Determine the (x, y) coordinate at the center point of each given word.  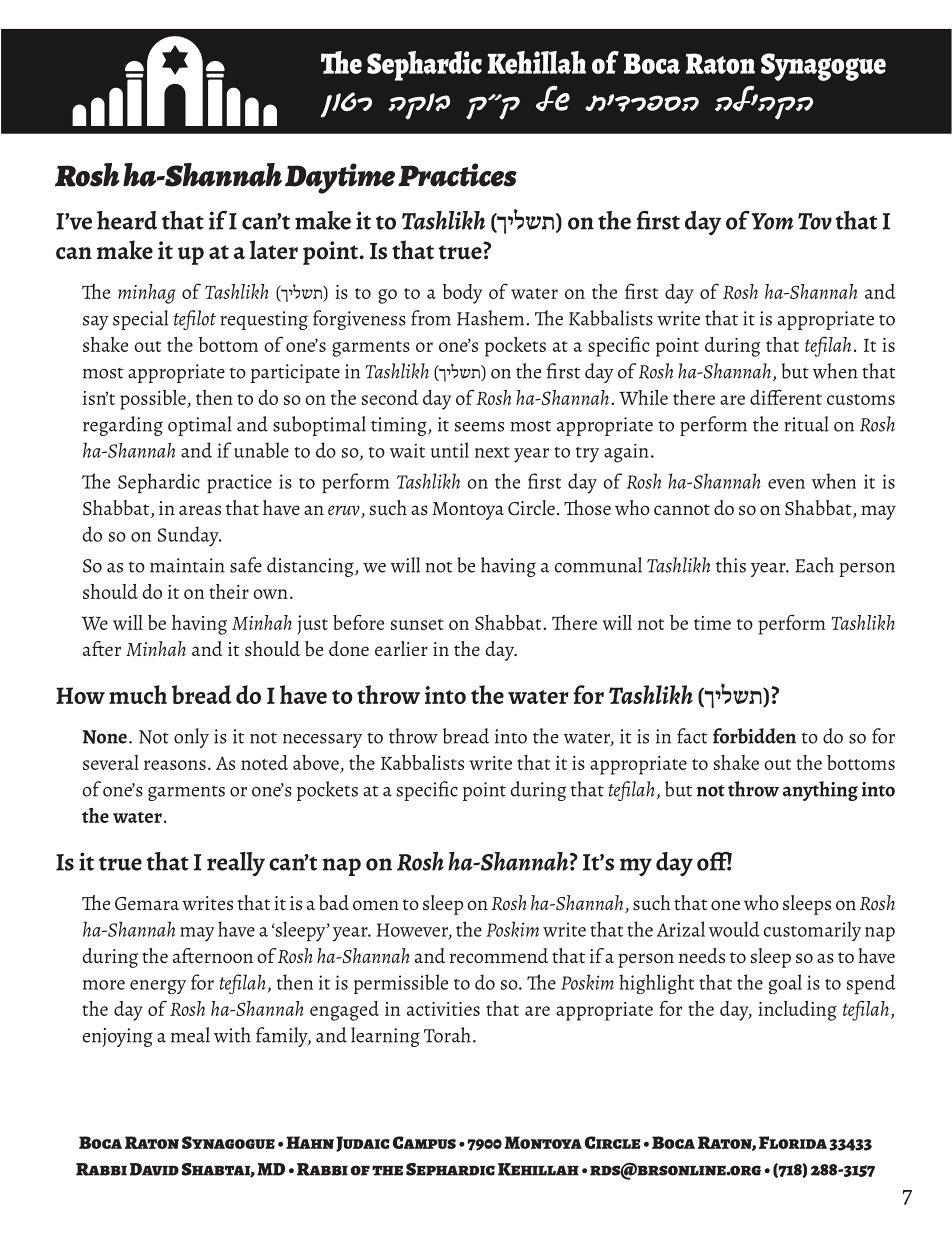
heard (127, 220)
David (154, 1169)
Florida (793, 1142)
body (462, 294)
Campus (424, 1142)
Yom (772, 221)
